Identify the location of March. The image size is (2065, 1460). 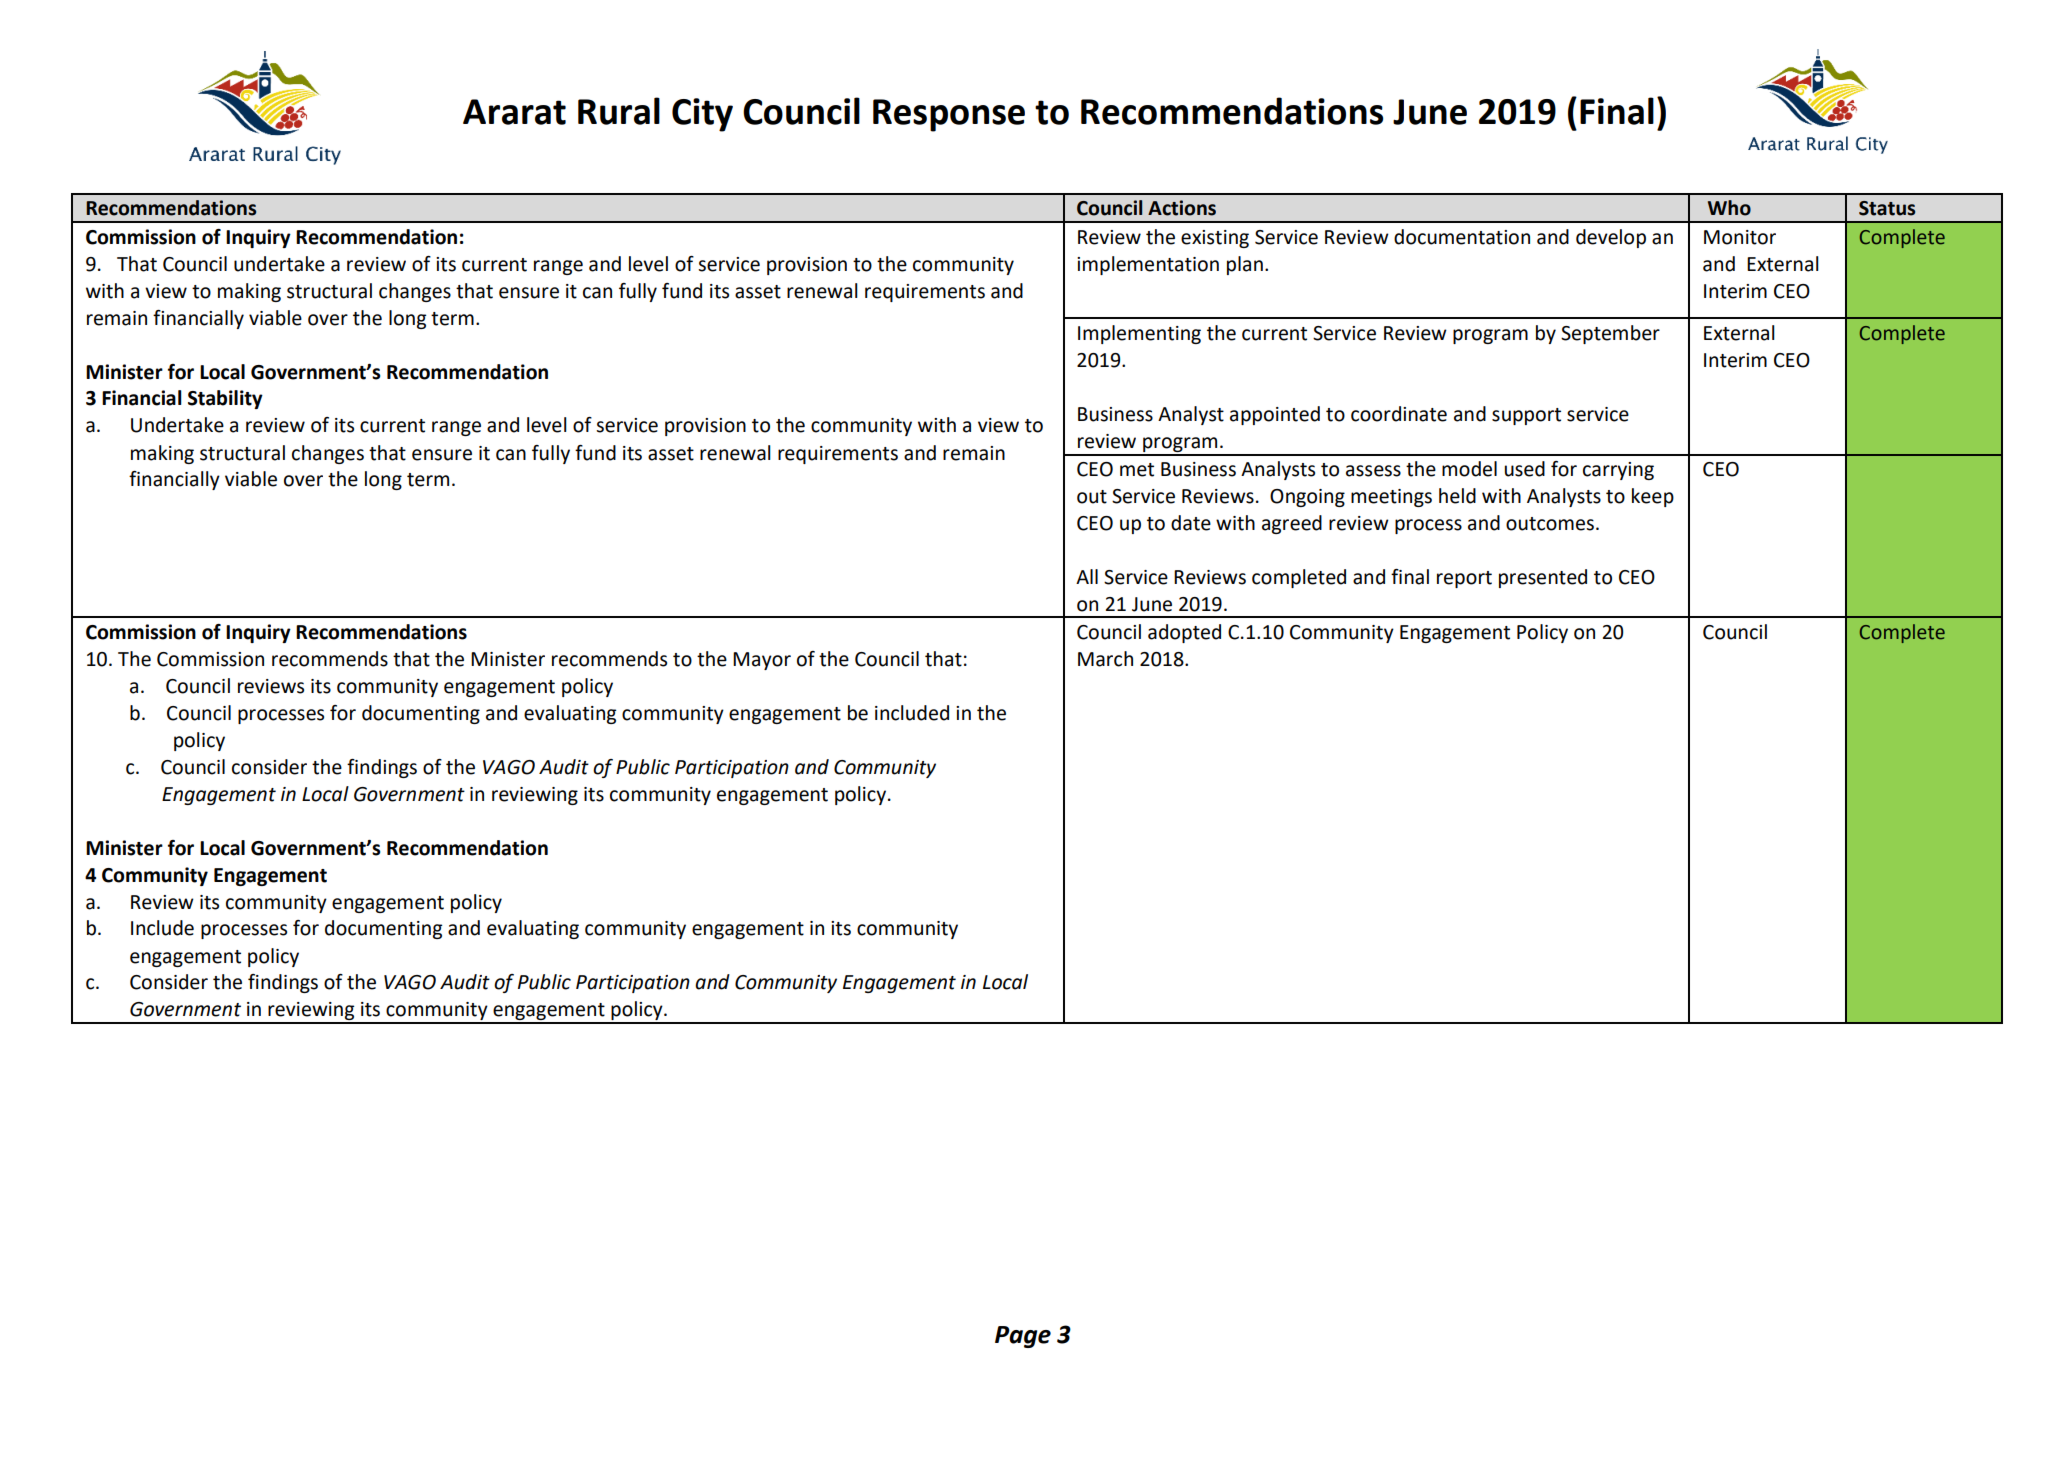
(1105, 659).
